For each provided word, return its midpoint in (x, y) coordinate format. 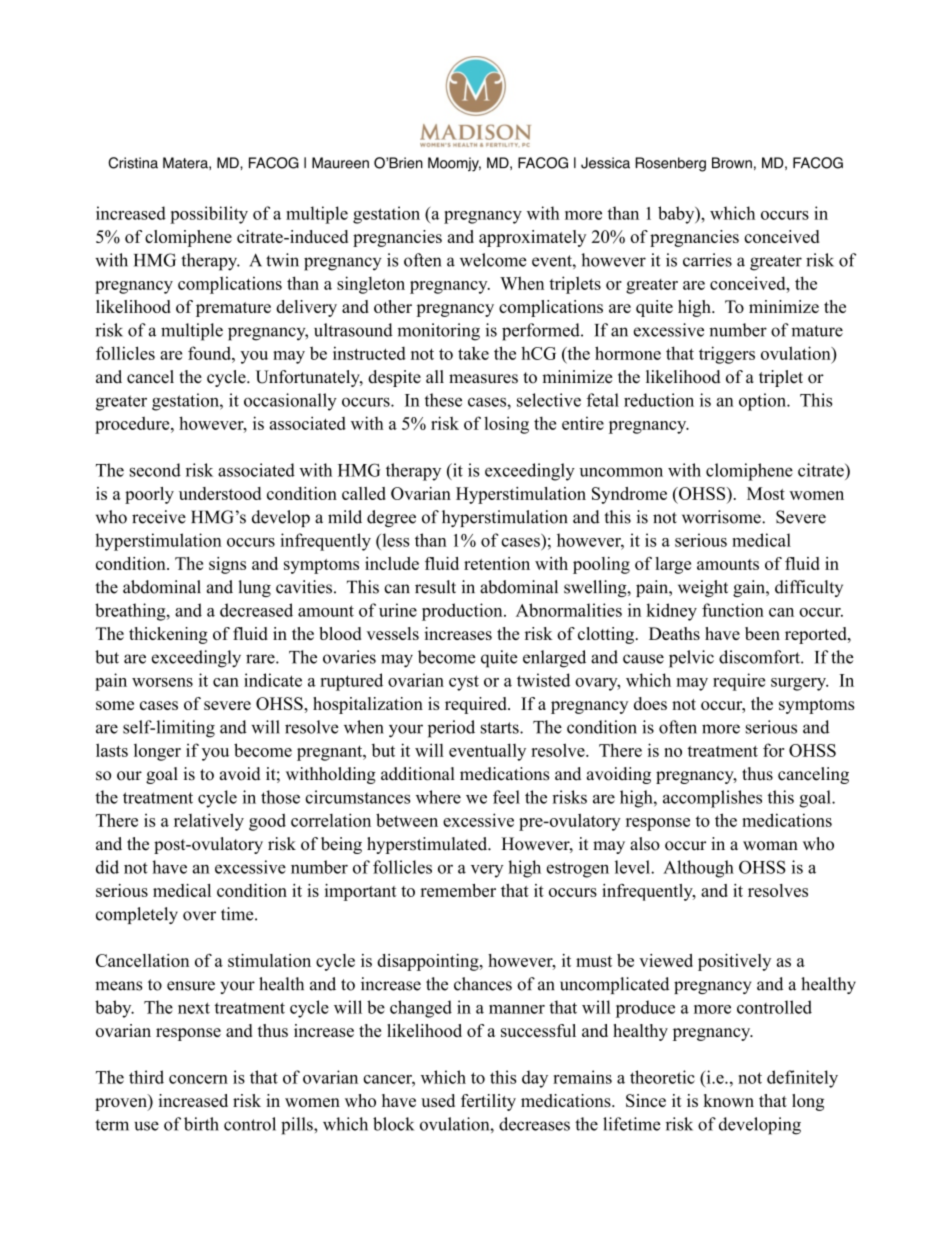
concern (198, 1079)
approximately (532, 238)
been (762, 633)
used (438, 1100)
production (463, 612)
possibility (209, 215)
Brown (732, 163)
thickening (168, 635)
